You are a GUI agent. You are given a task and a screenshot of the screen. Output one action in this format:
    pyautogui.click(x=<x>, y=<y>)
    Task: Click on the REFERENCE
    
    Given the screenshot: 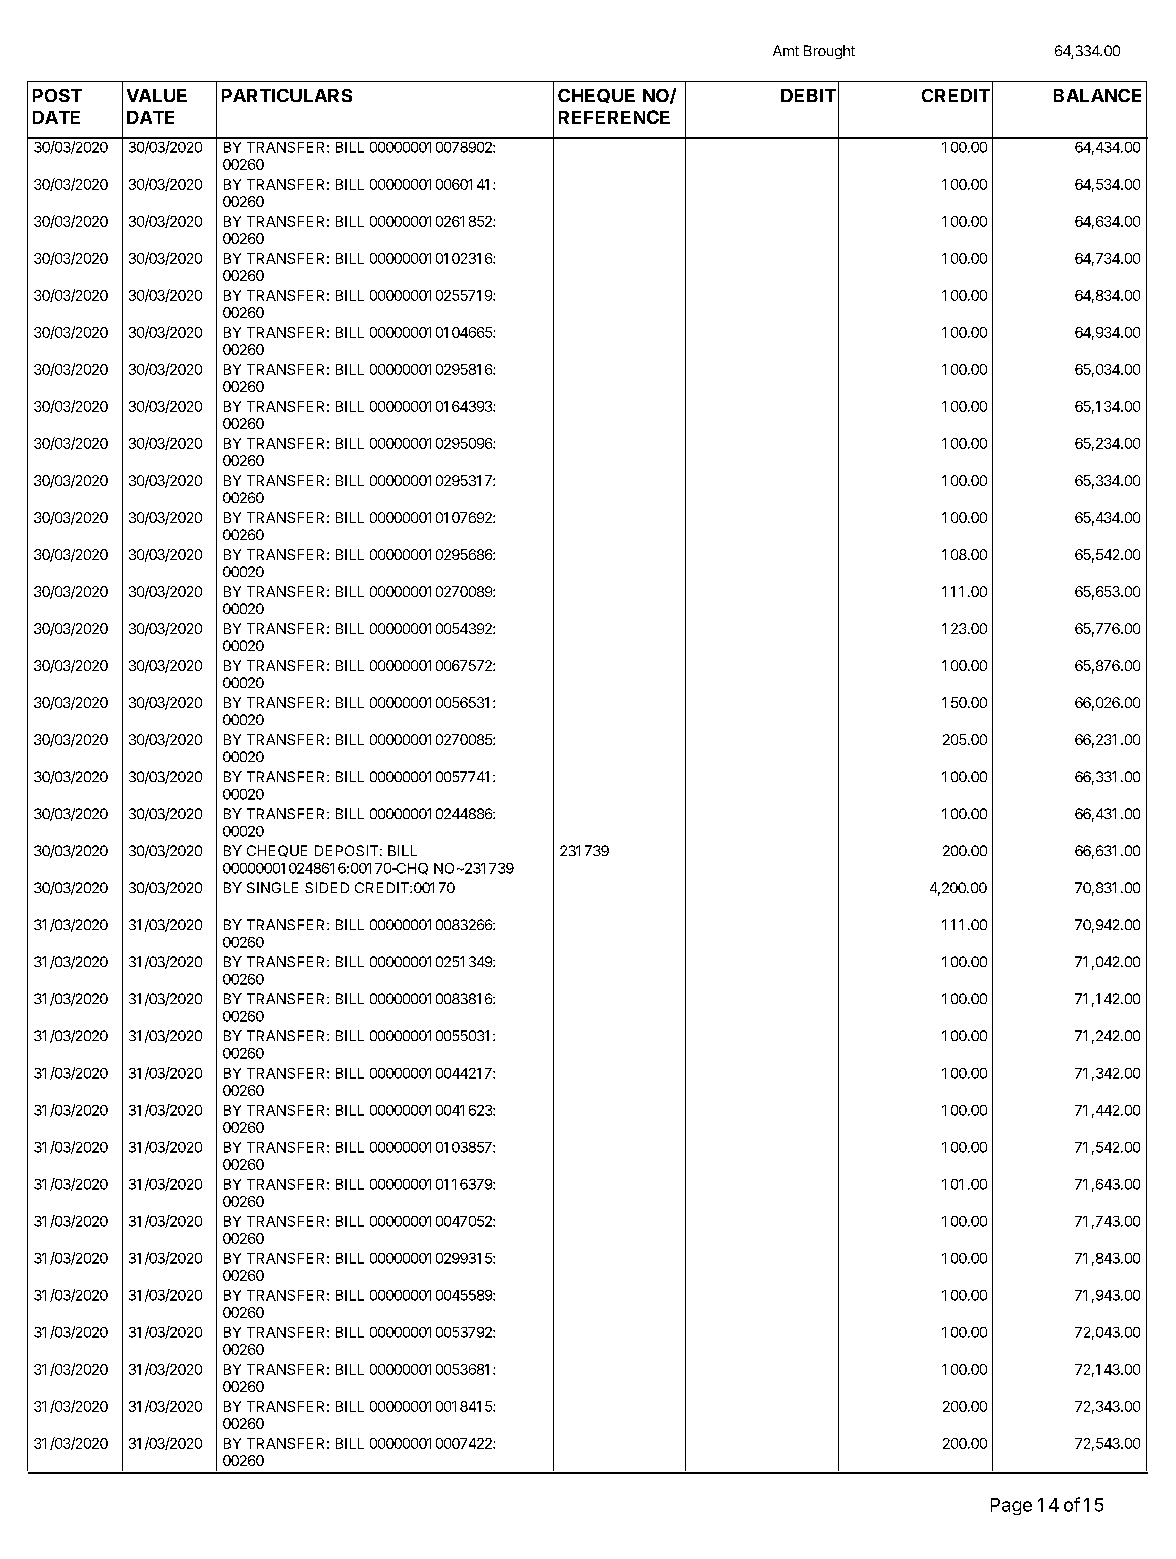 What is the action you would take?
    pyautogui.click(x=614, y=117)
